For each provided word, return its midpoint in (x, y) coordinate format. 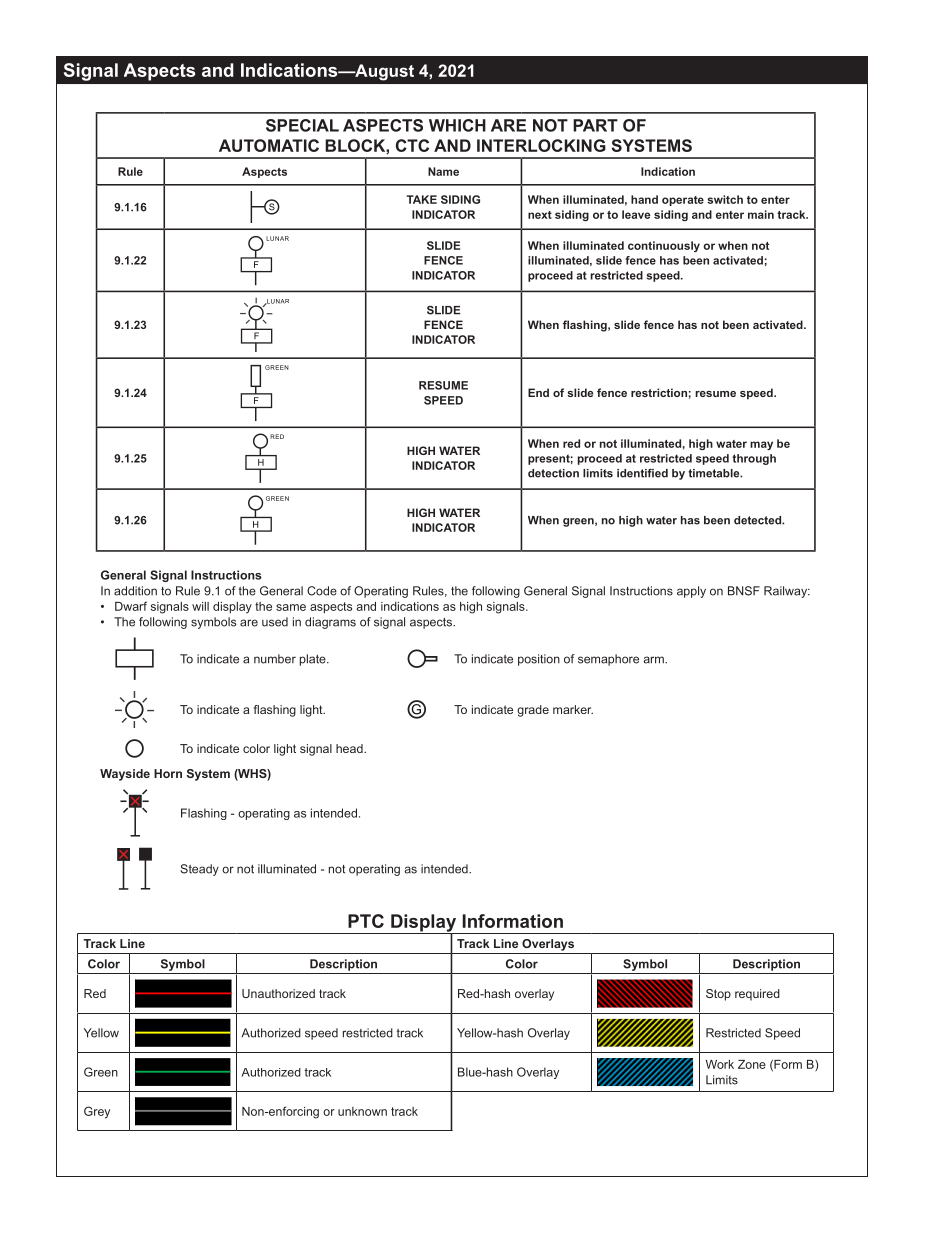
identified (642, 473)
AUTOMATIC (269, 145)
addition (135, 591)
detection (553, 473)
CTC (412, 145)
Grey (97, 1112)
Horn (168, 773)
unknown (362, 1111)
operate (683, 201)
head (350, 748)
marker (573, 709)
